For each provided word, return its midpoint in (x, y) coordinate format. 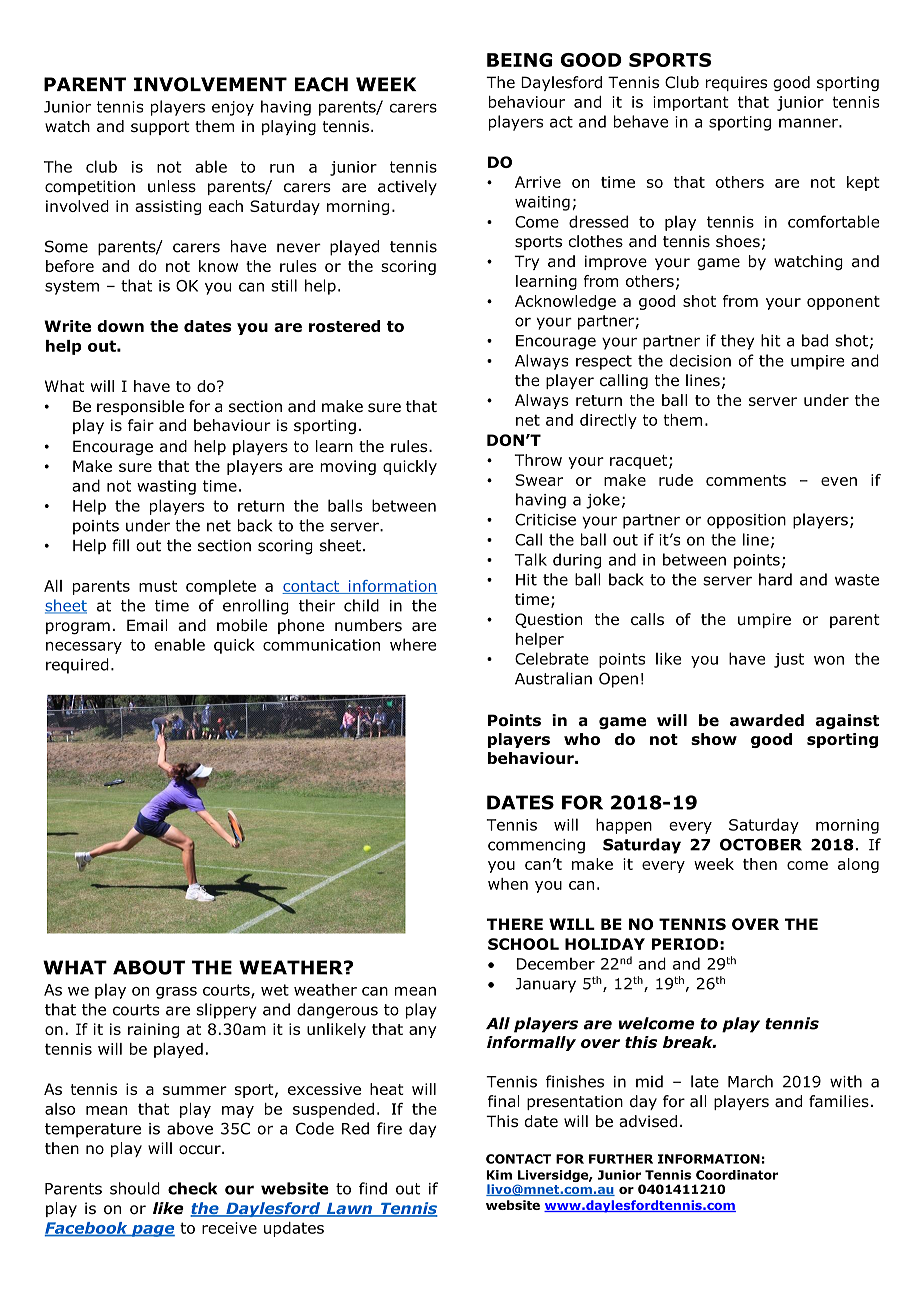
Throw (538, 460)
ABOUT (149, 967)
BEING (520, 60)
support (160, 128)
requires (736, 83)
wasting (166, 487)
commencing (536, 846)
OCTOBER (761, 844)
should (135, 1188)
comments (746, 480)
